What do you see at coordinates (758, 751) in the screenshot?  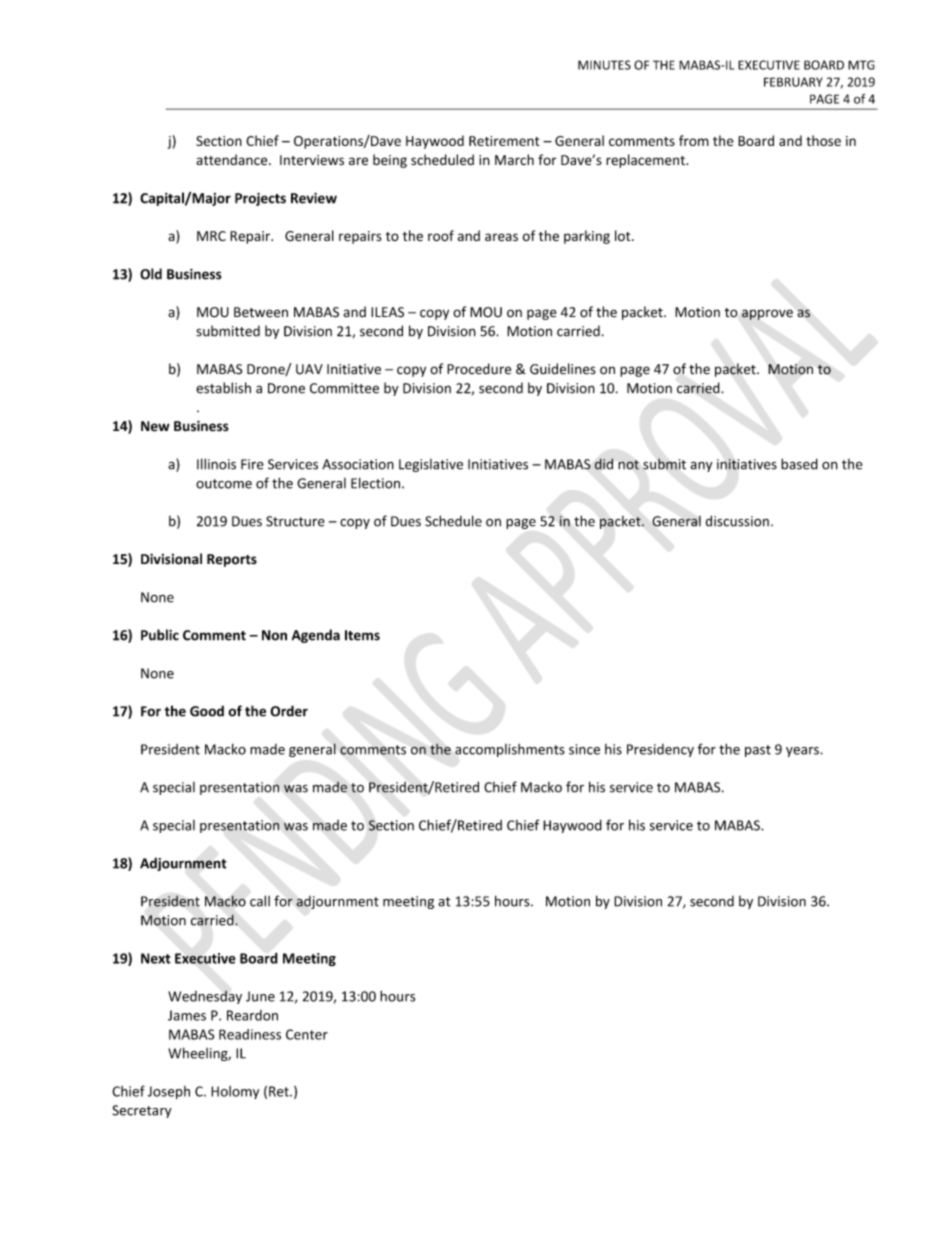 I see `past` at bounding box center [758, 751].
